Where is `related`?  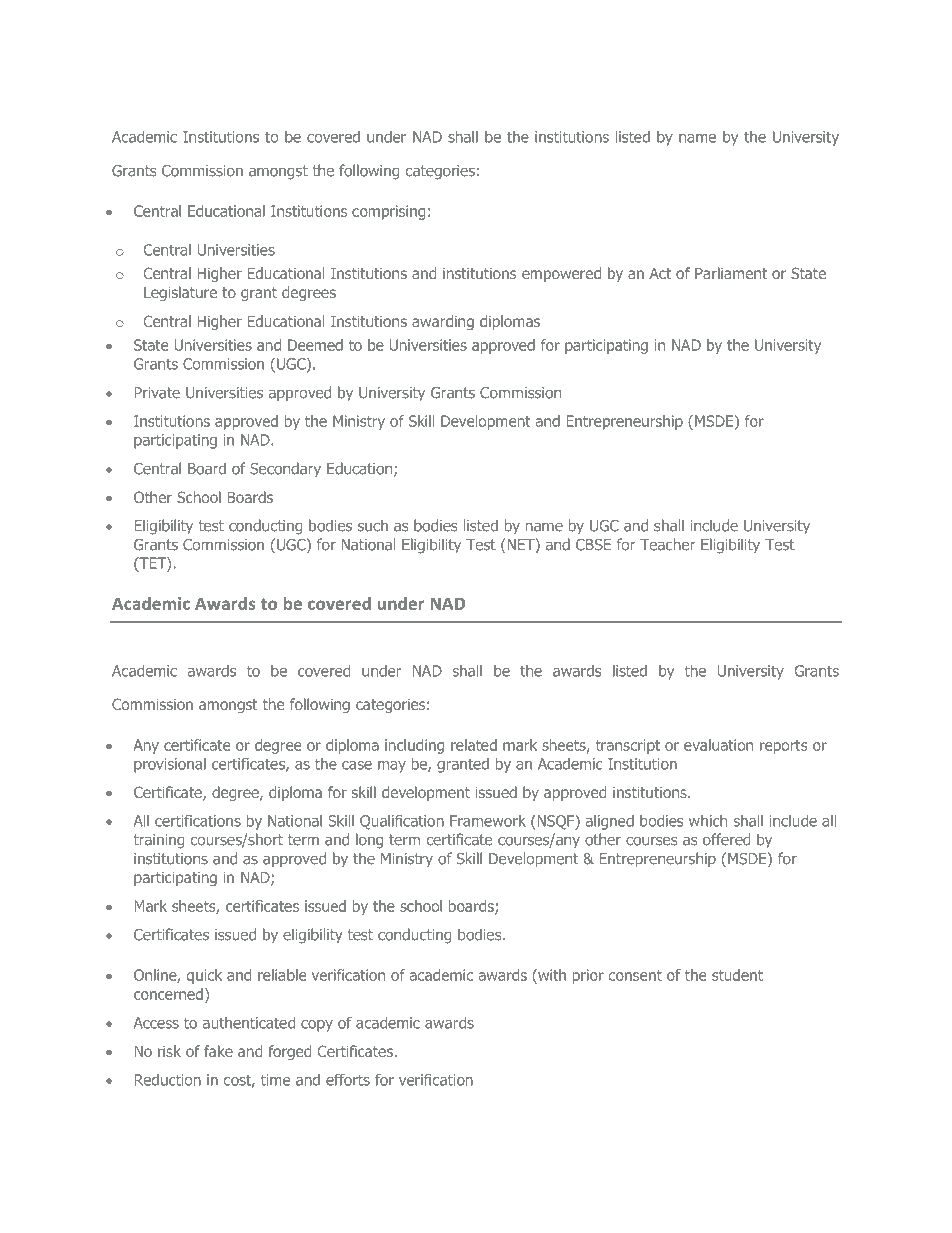
related is located at coordinates (474, 745).
